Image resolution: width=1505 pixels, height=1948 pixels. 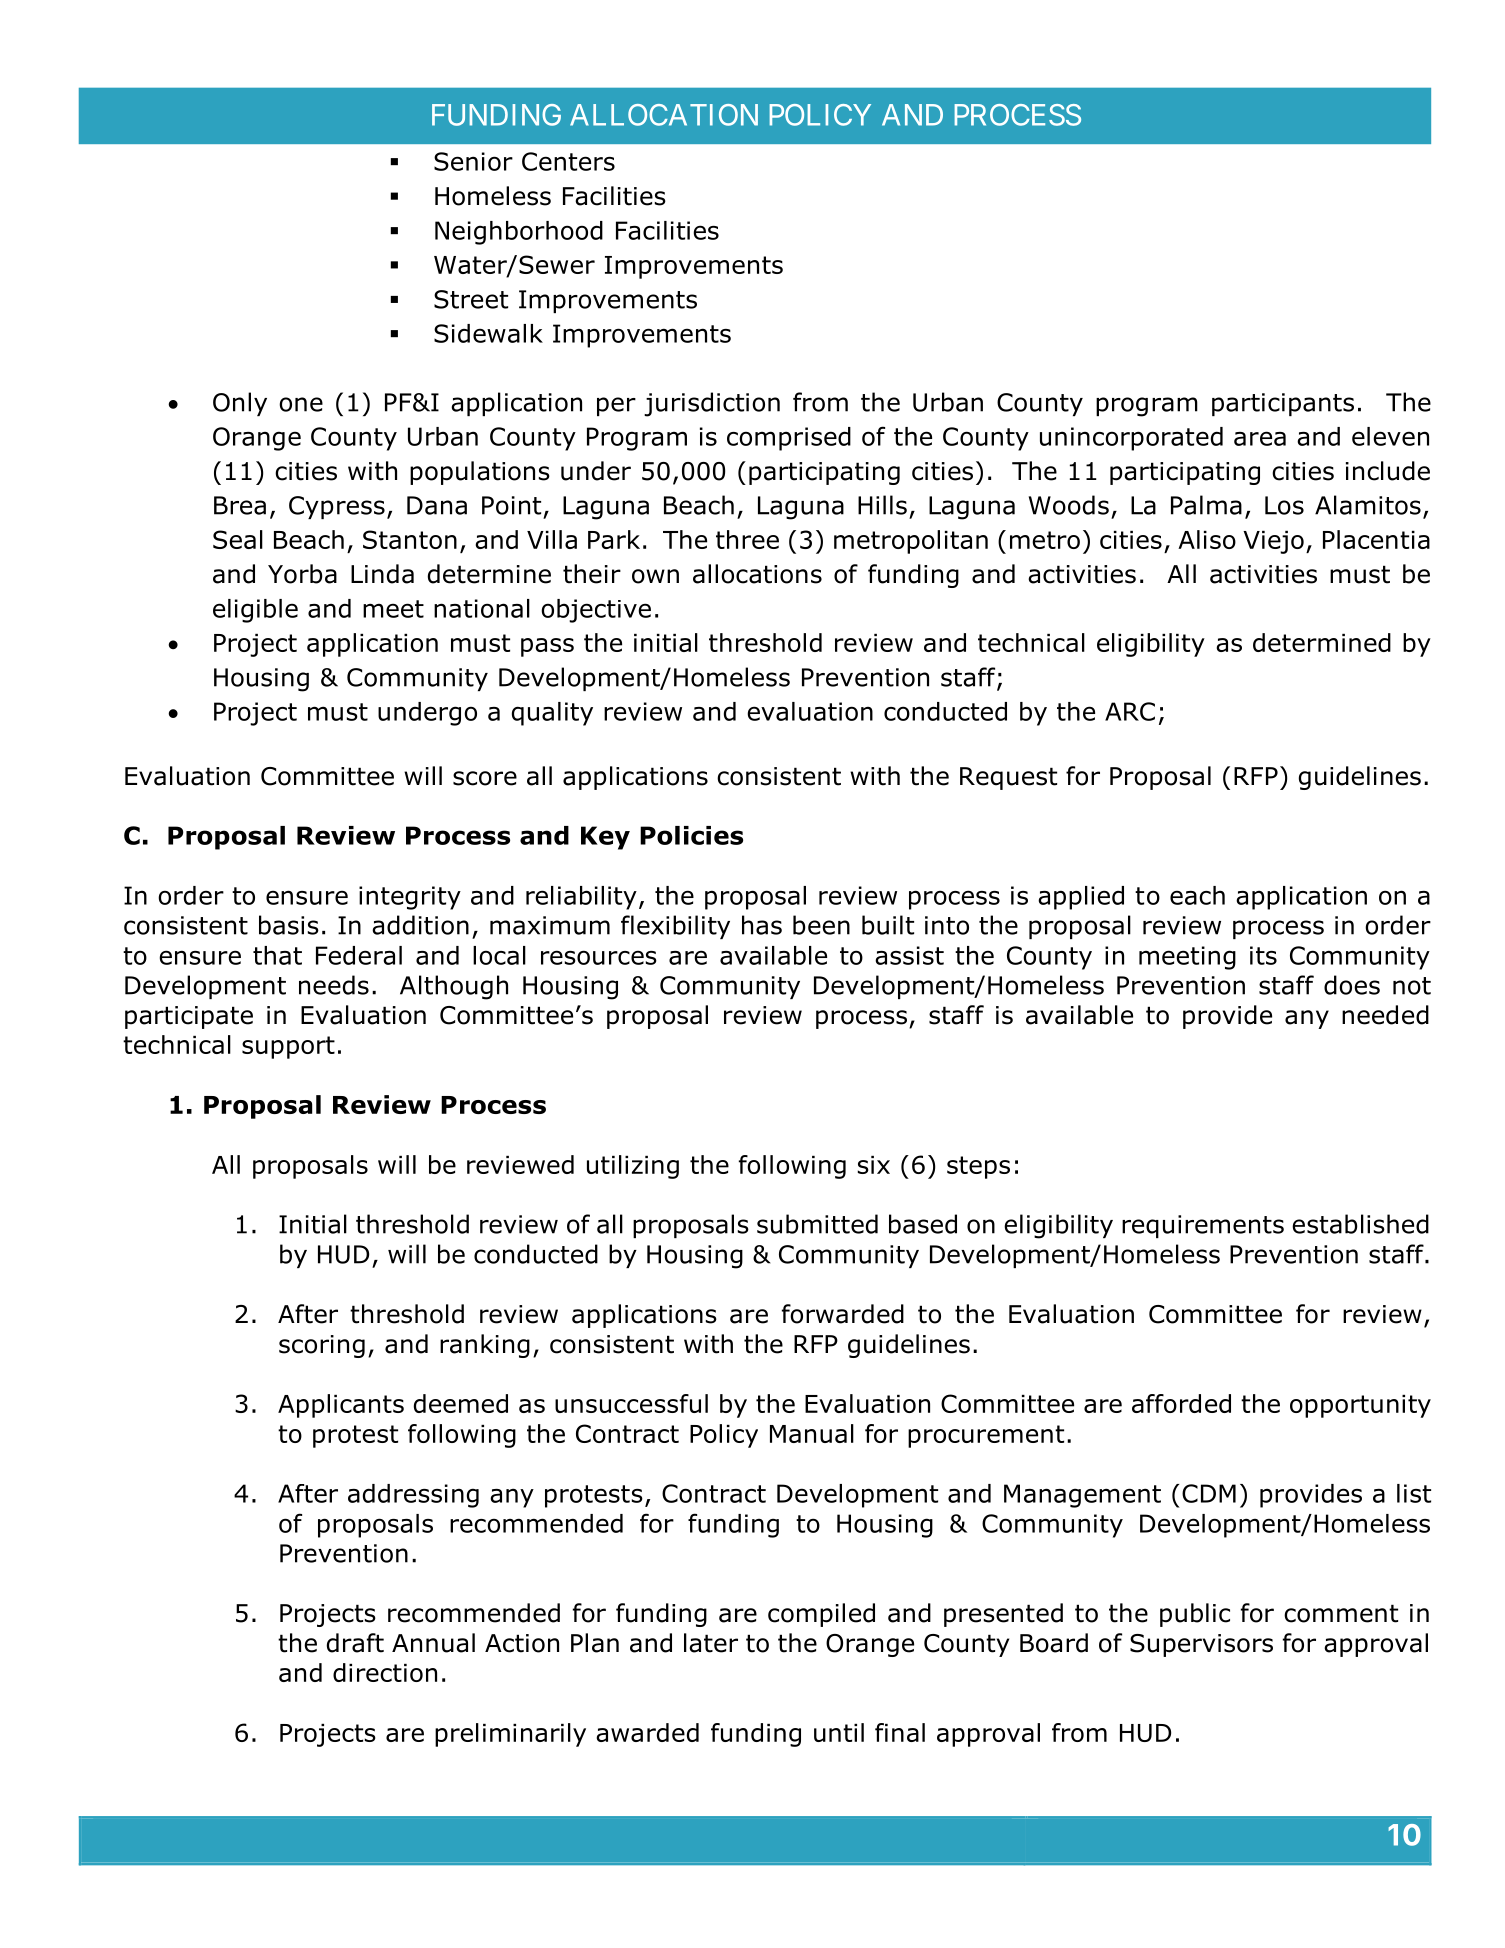 I want to click on until, so click(x=839, y=1732).
